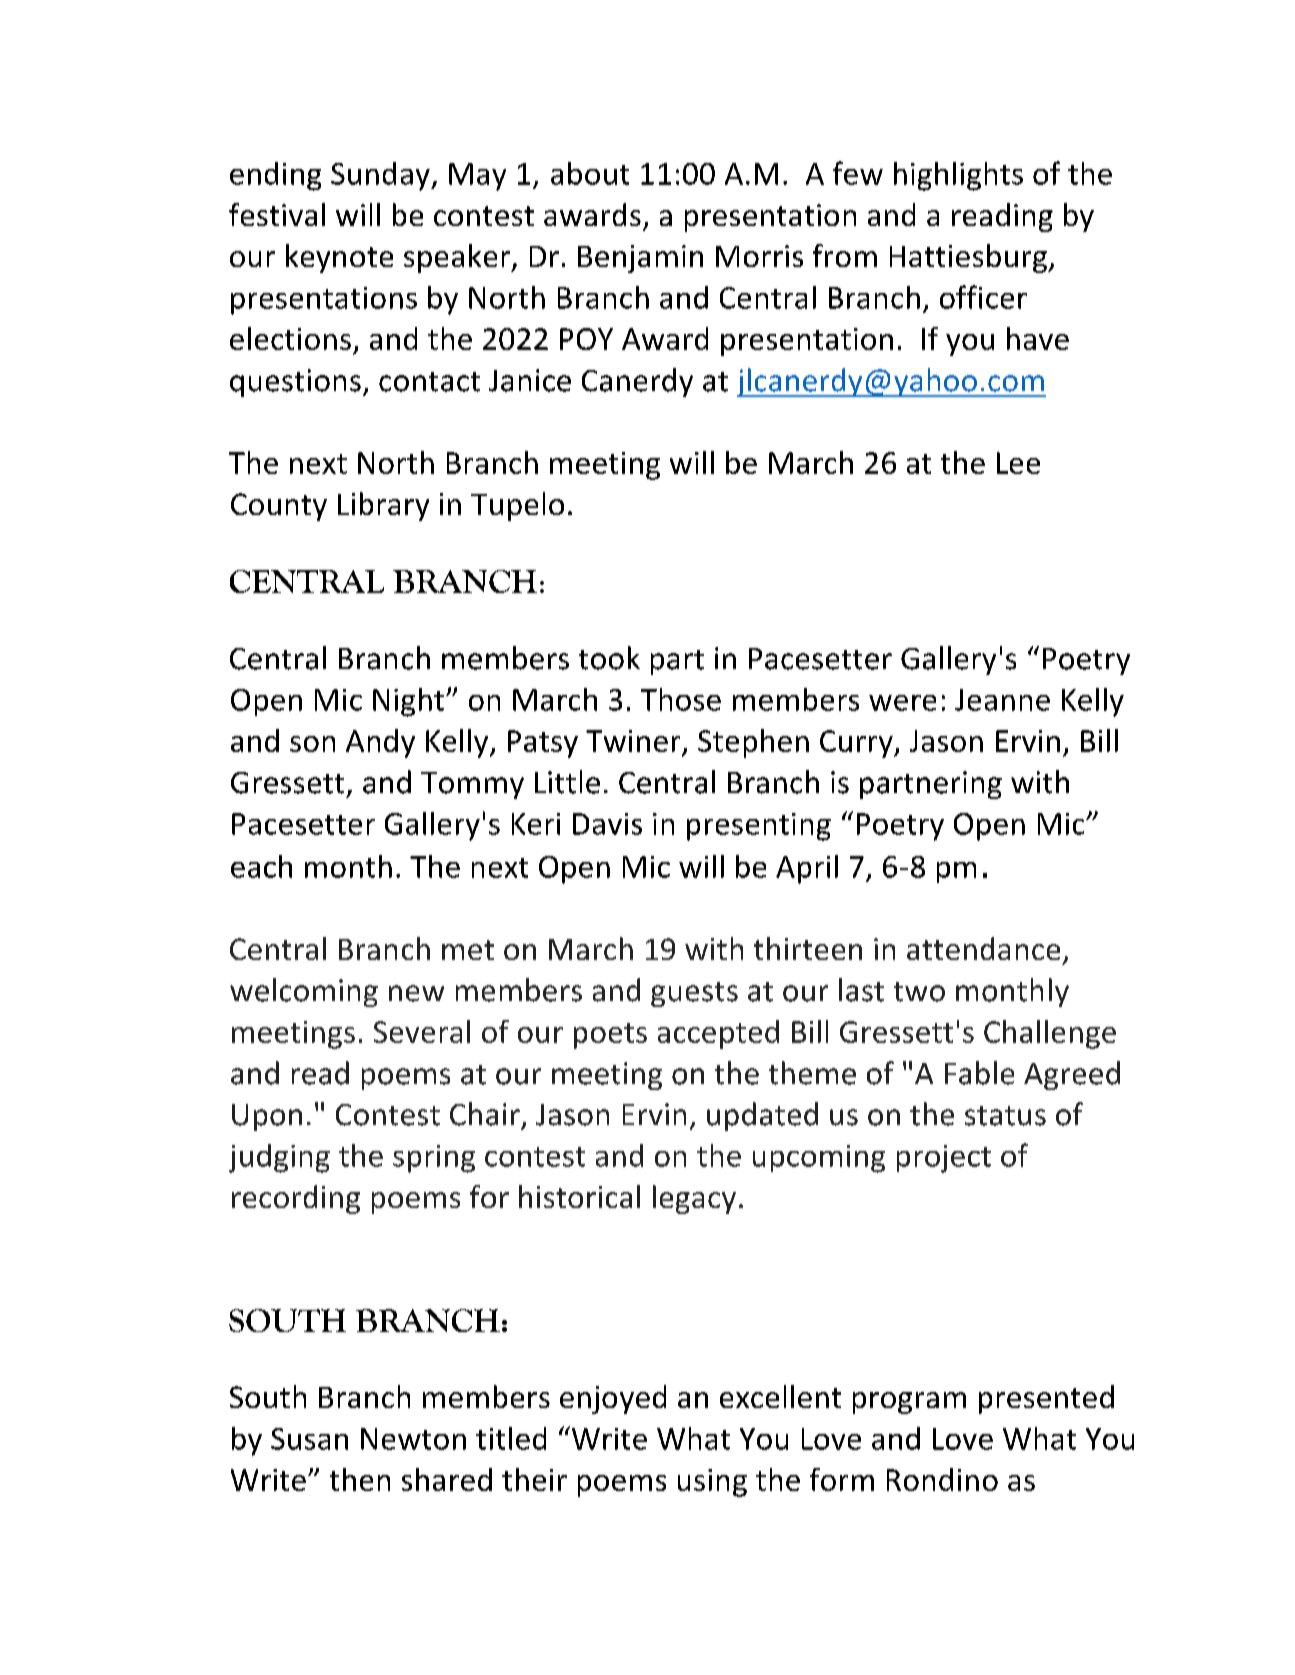 The image size is (1295, 1675). I want to click on then, so click(360, 1479).
